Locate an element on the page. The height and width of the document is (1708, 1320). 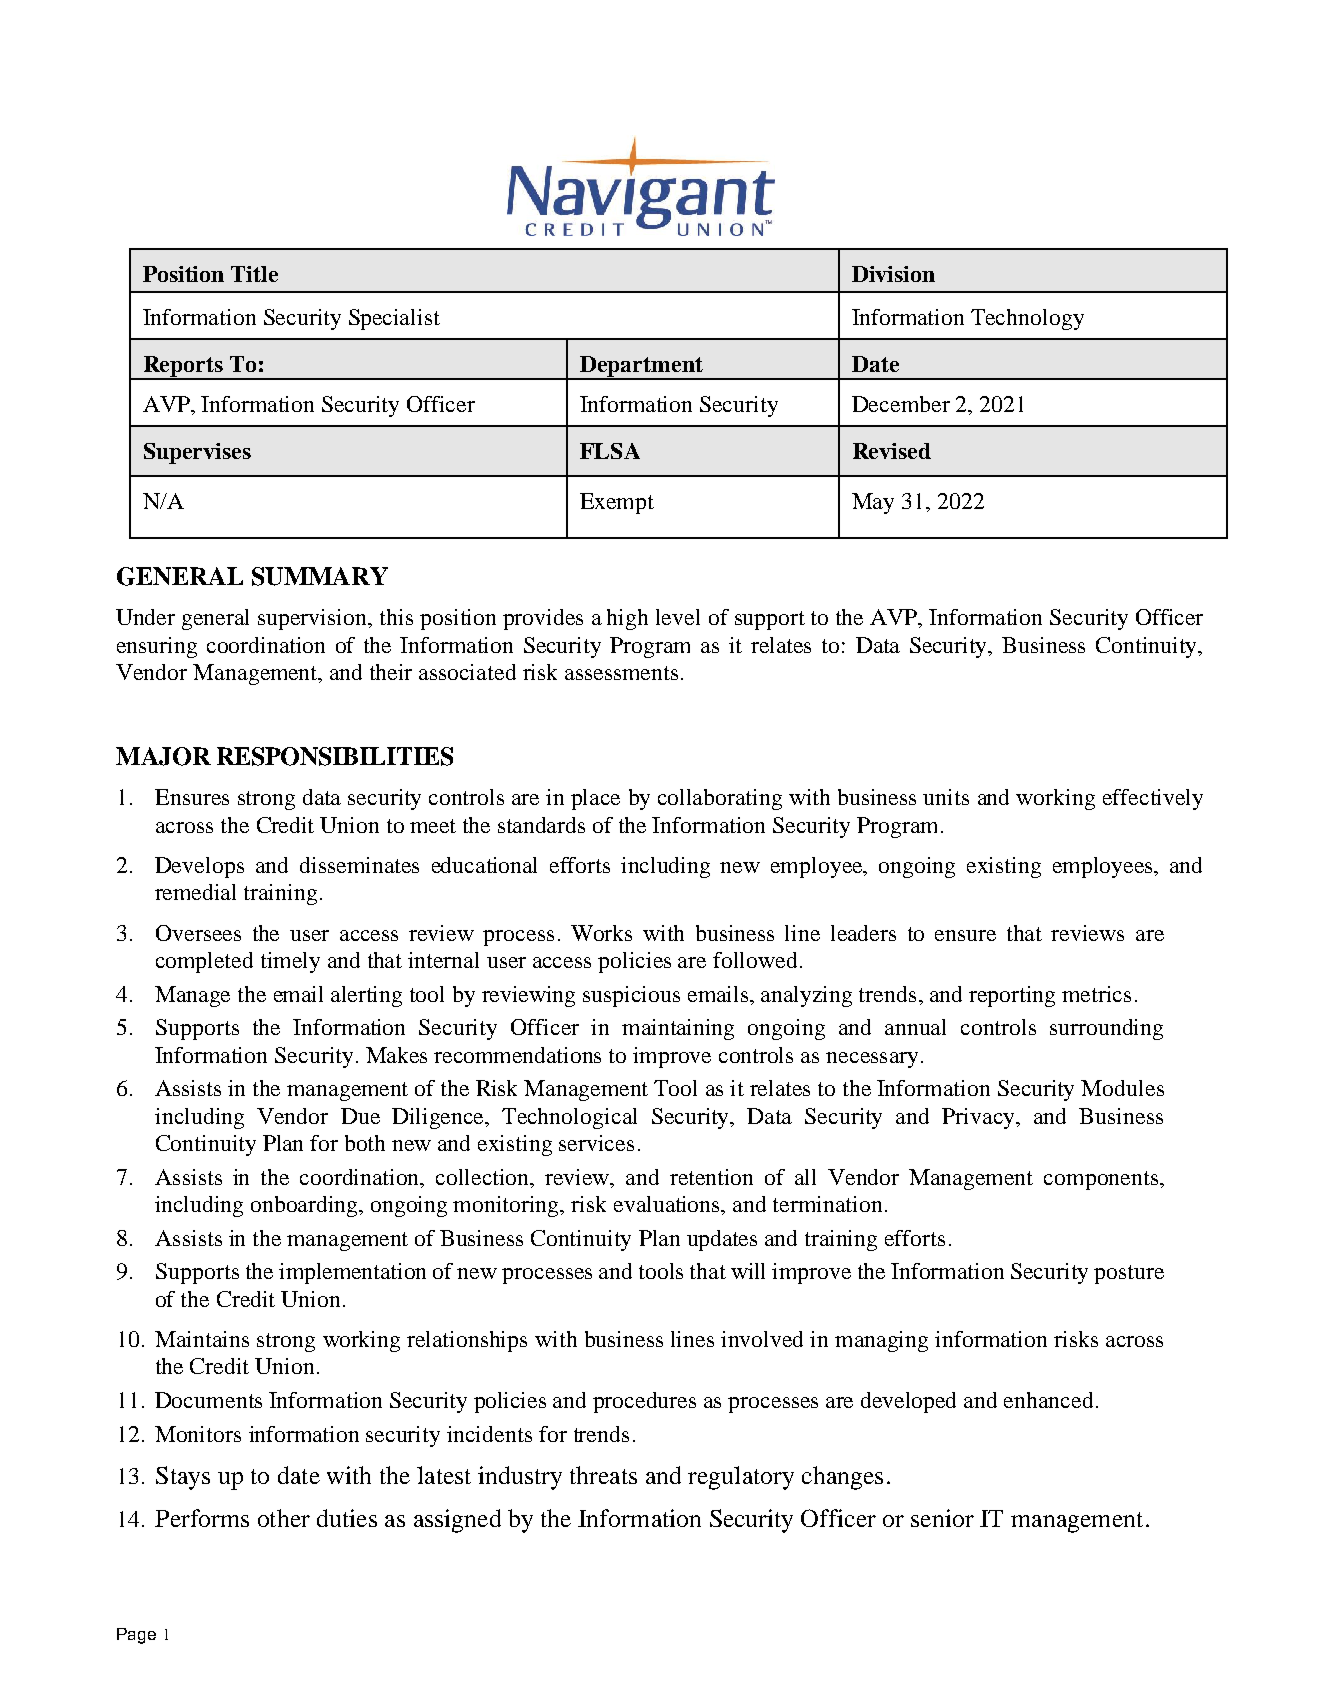
other is located at coordinates (284, 1518).
